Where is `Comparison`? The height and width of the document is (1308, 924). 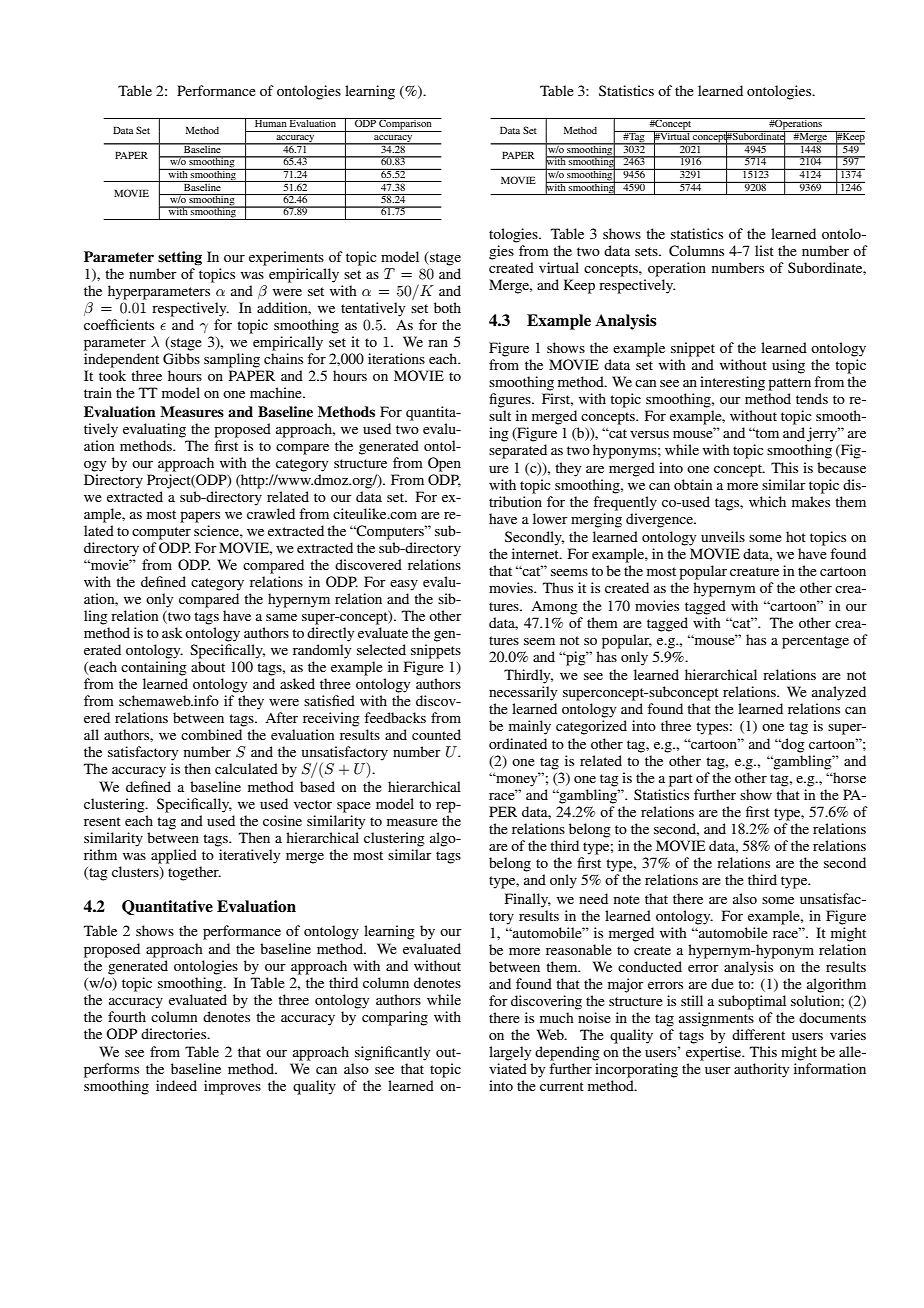
Comparison is located at coordinates (405, 125).
